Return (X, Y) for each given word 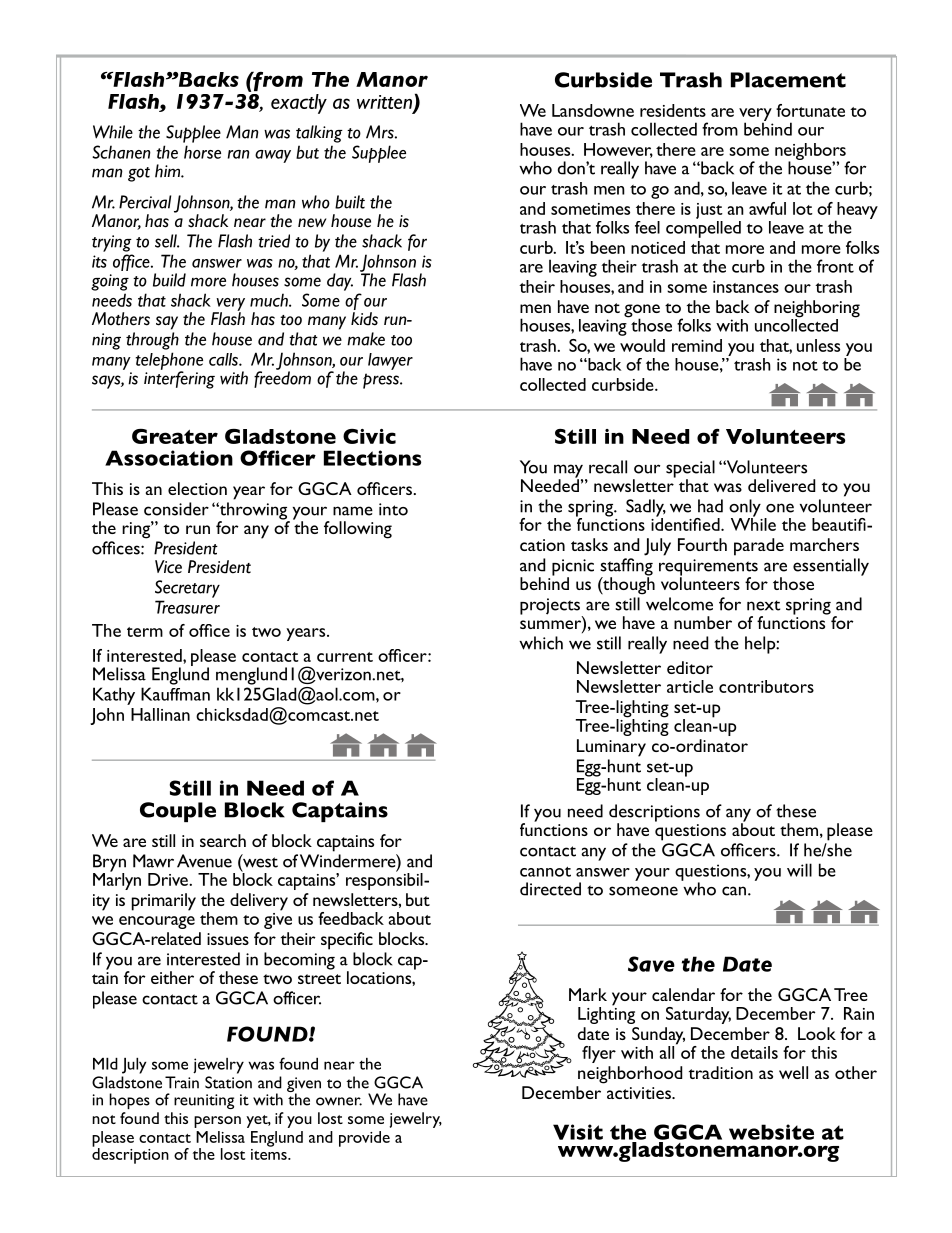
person (217, 1122)
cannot (545, 871)
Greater (175, 436)
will (799, 870)
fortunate (810, 110)
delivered (781, 485)
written (386, 103)
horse (202, 152)
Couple (178, 812)
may (568, 472)
